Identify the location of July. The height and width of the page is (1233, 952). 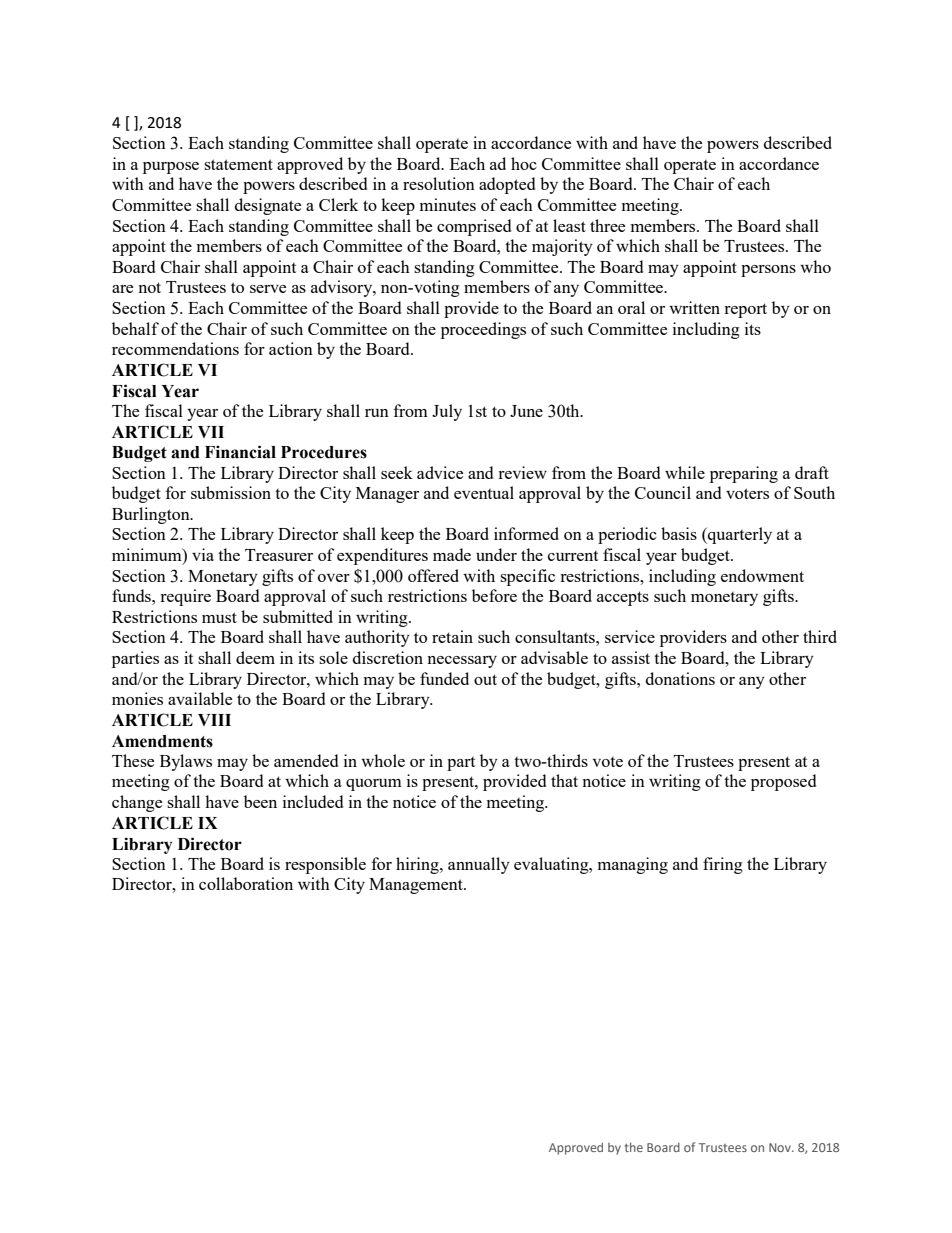
(447, 412).
